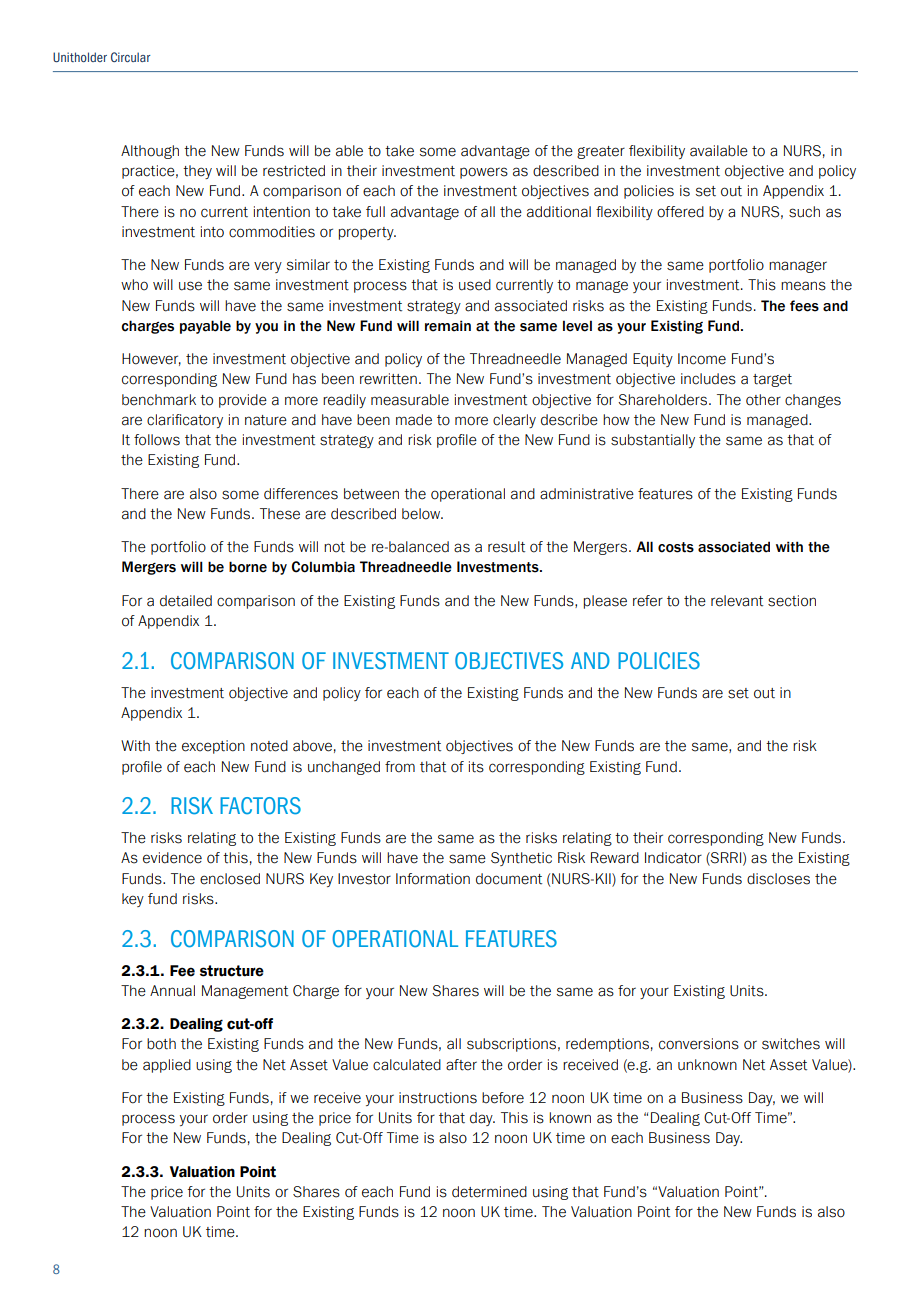 This image has height=1308, width=924. What do you see at coordinates (230, 879) in the image?
I see `enclosed` at bounding box center [230, 879].
